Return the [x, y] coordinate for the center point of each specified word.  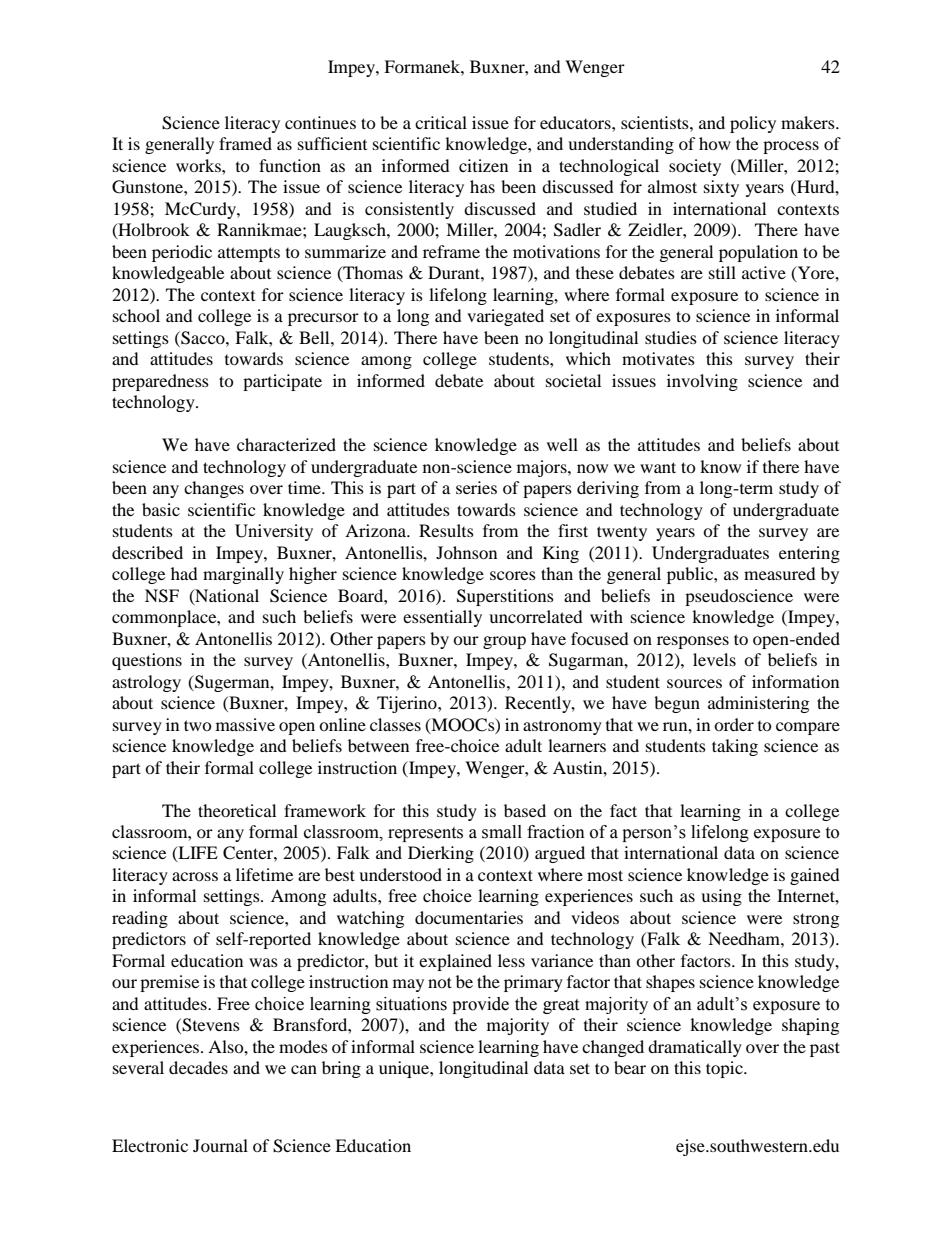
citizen [483, 165]
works [199, 165]
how [715, 143]
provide [480, 1005]
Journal [220, 1145]
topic [725, 1069]
